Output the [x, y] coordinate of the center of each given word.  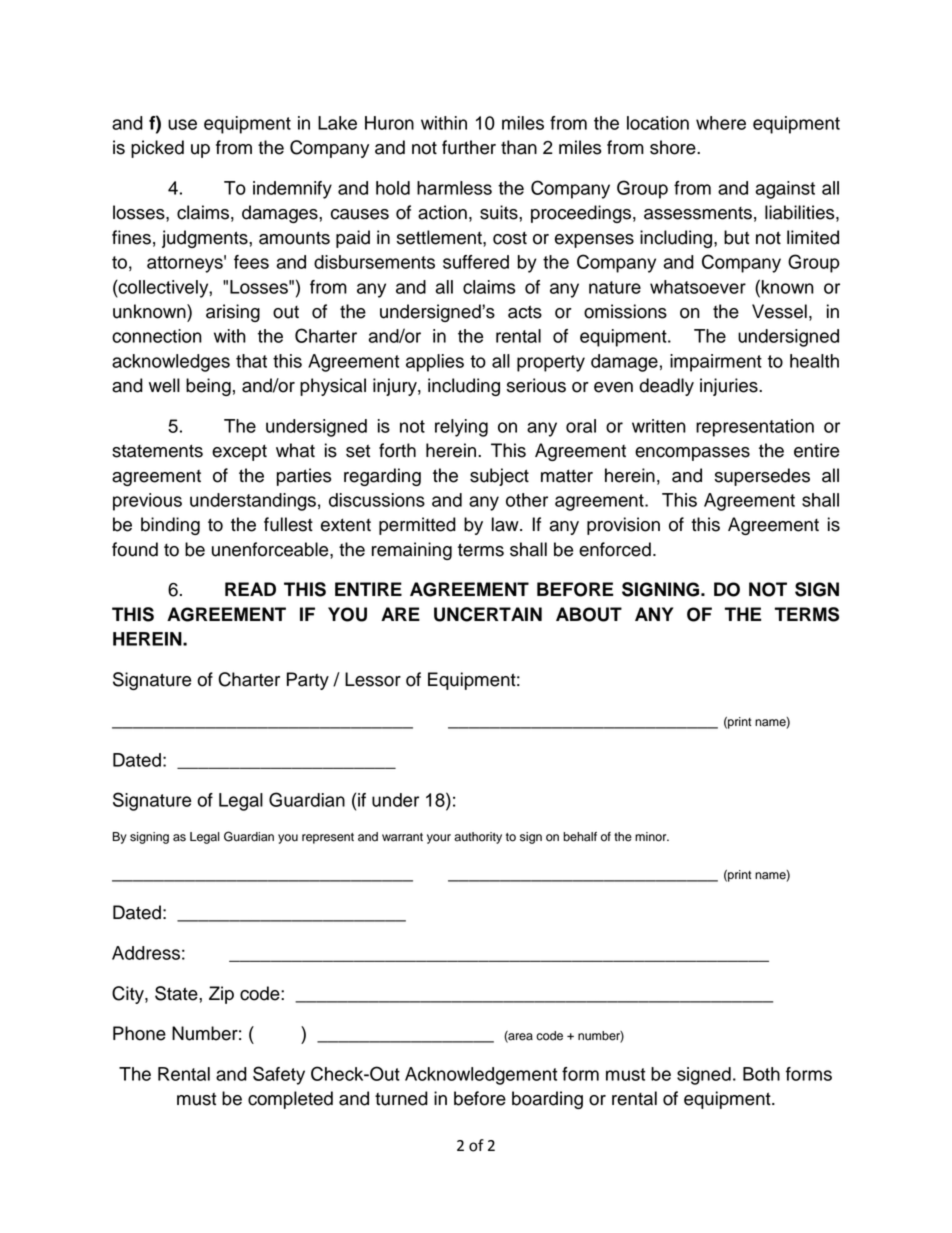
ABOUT [589, 614]
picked [157, 149]
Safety [279, 1075]
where [721, 123]
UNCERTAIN [488, 614]
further [469, 147]
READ [250, 589]
